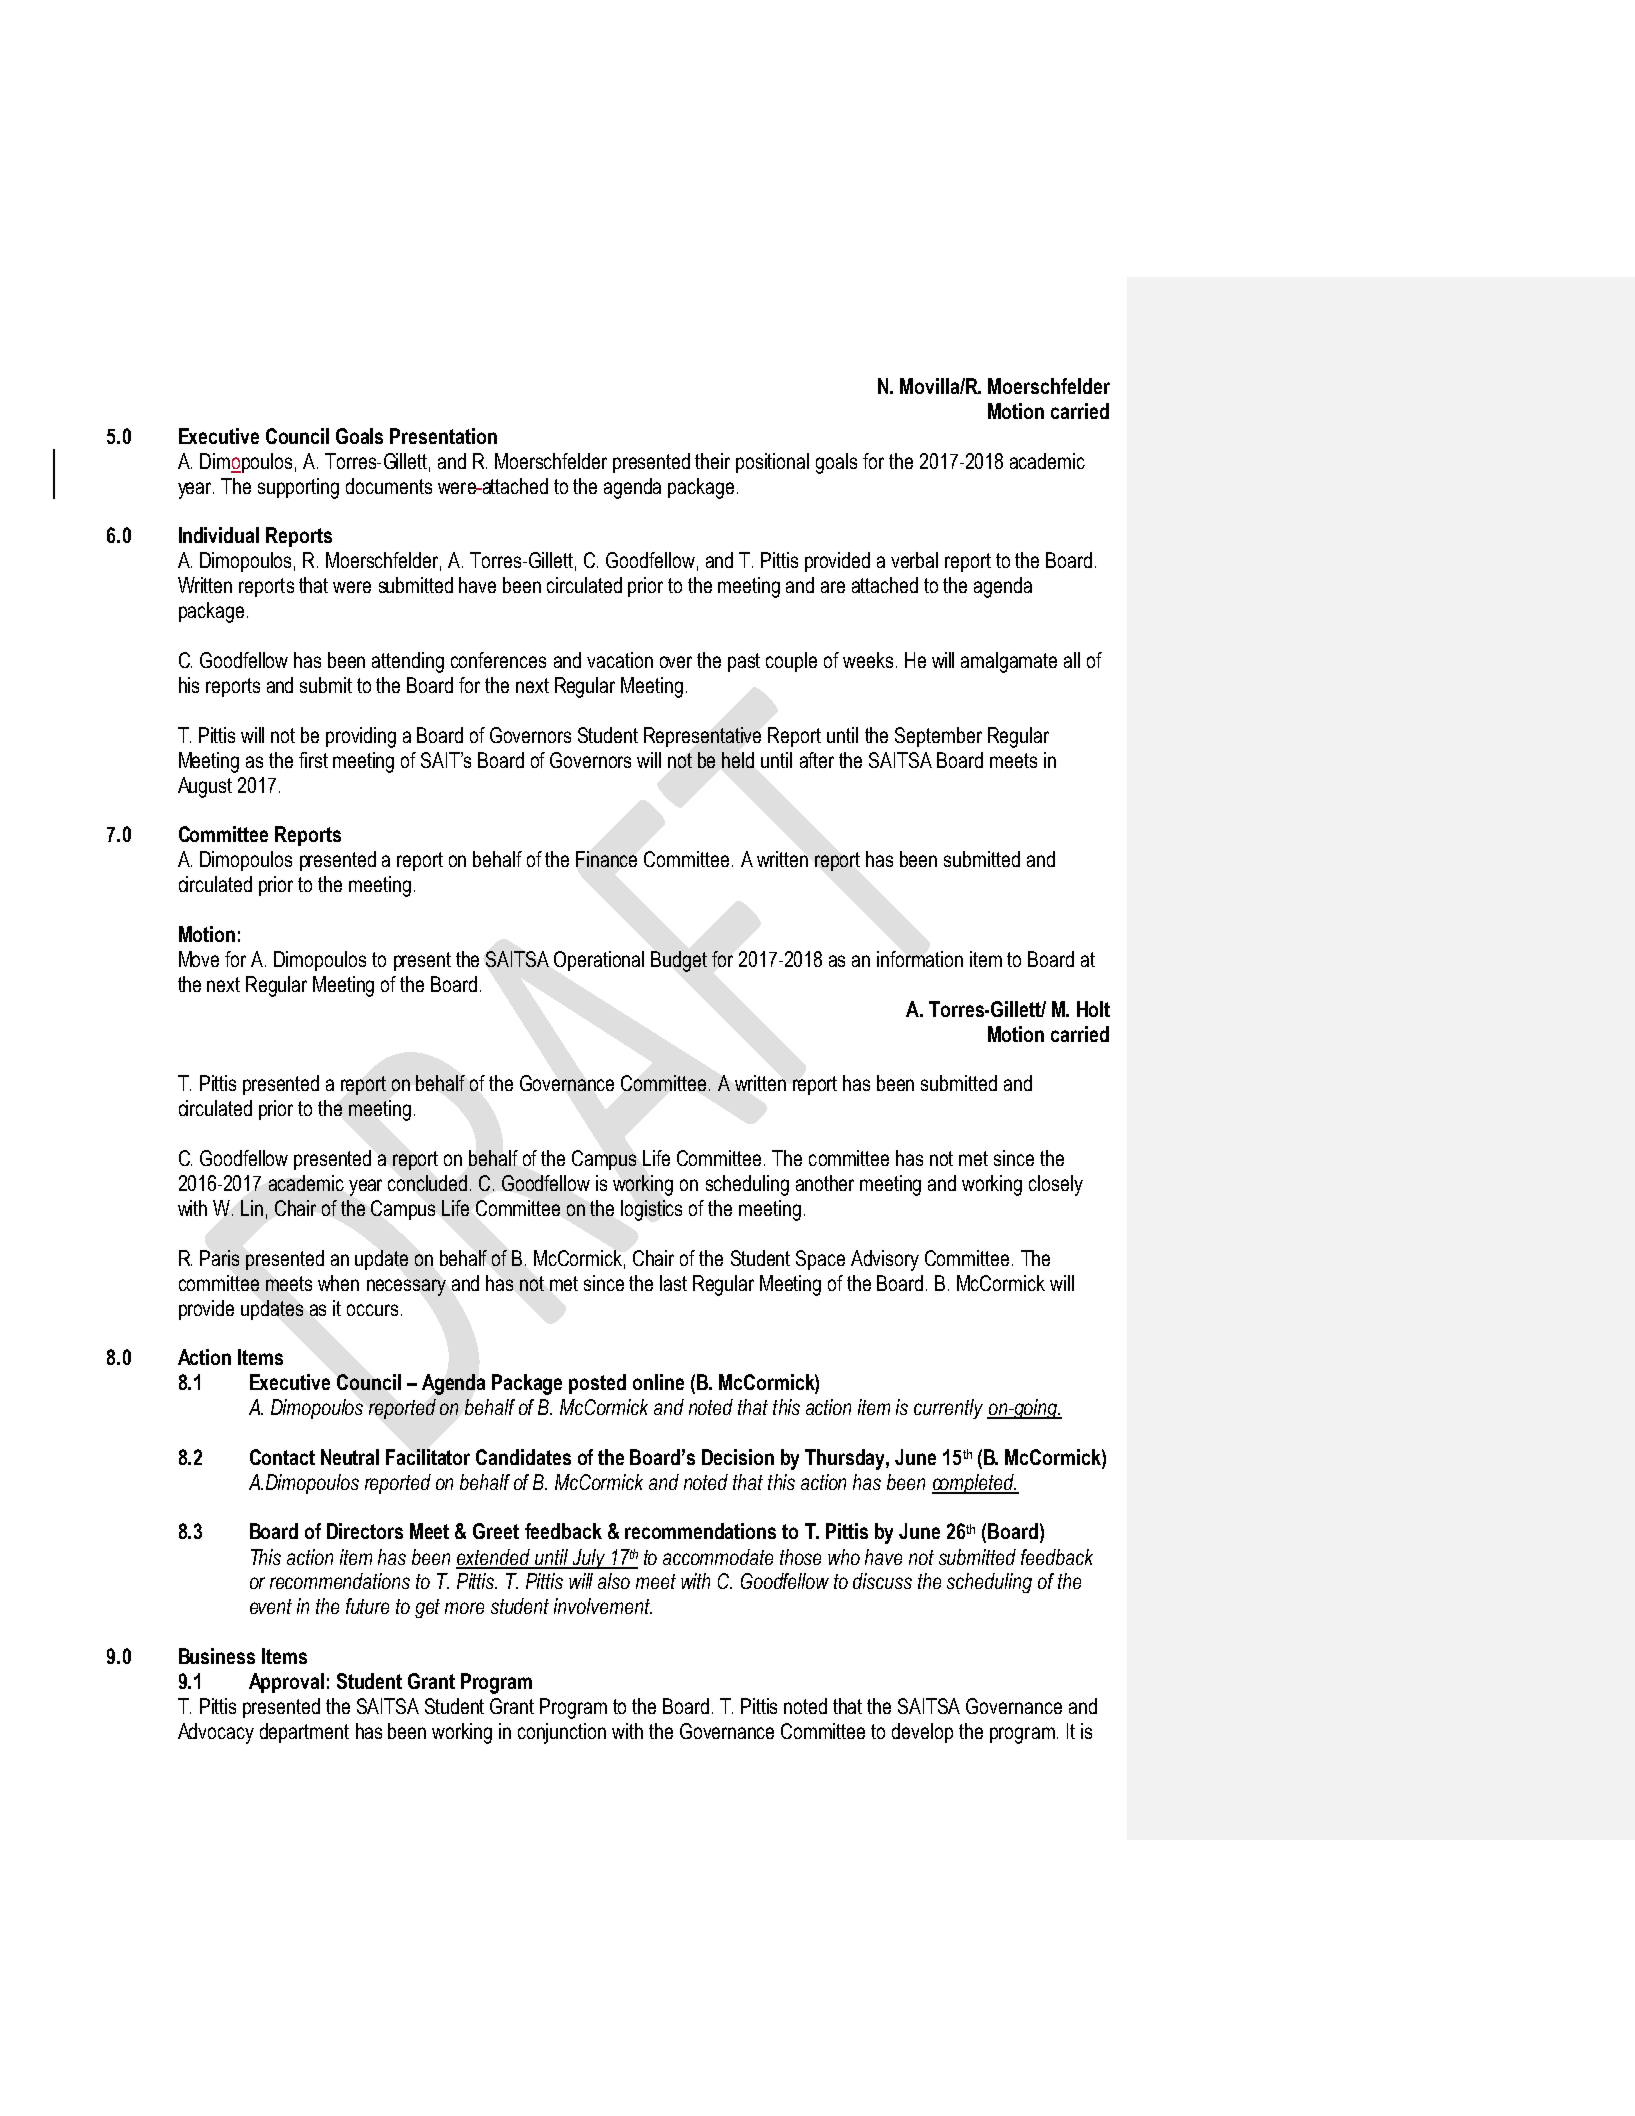  I want to click on logistics, so click(651, 1210).
